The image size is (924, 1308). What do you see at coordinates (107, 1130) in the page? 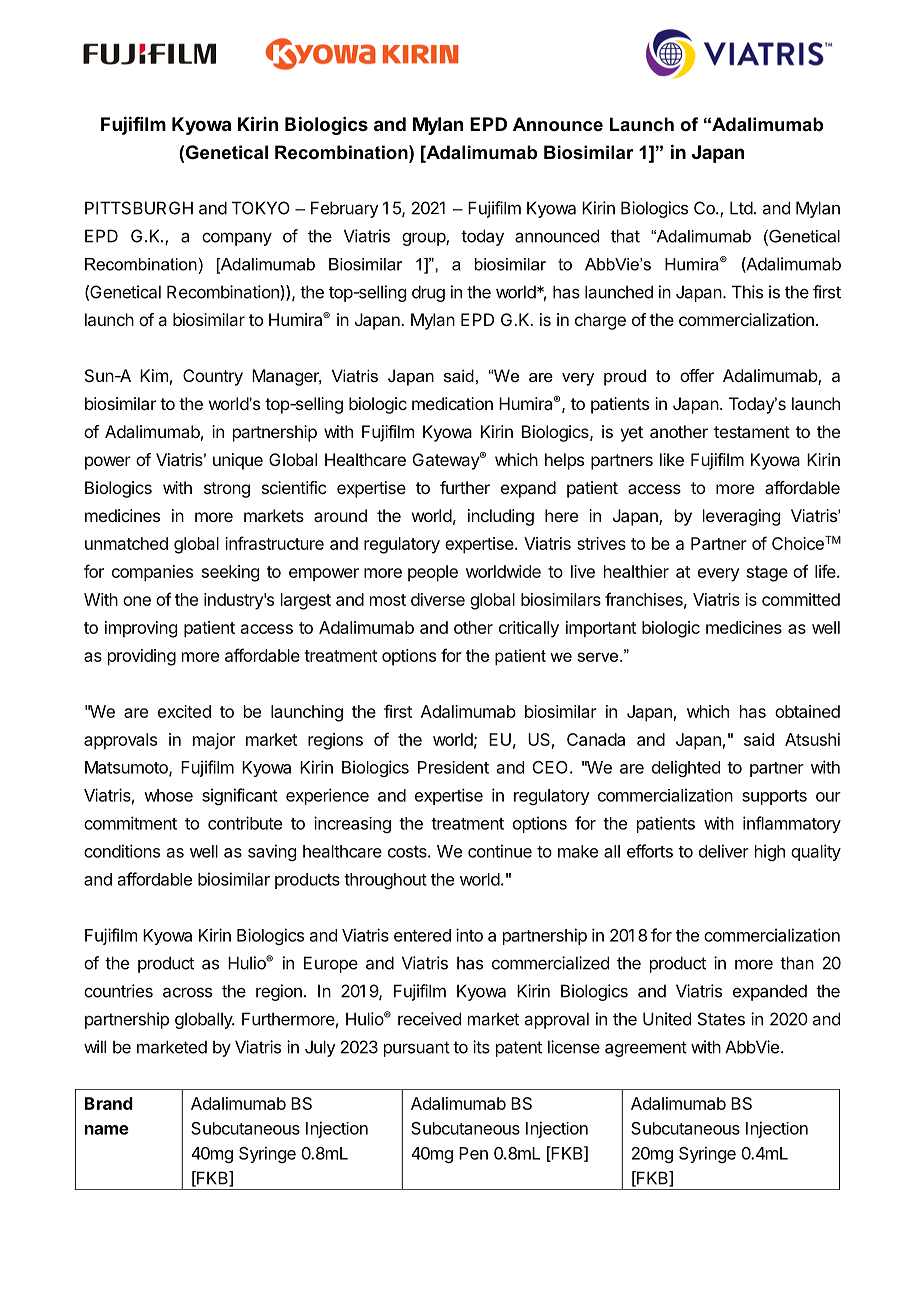
I see `name` at bounding box center [107, 1130].
